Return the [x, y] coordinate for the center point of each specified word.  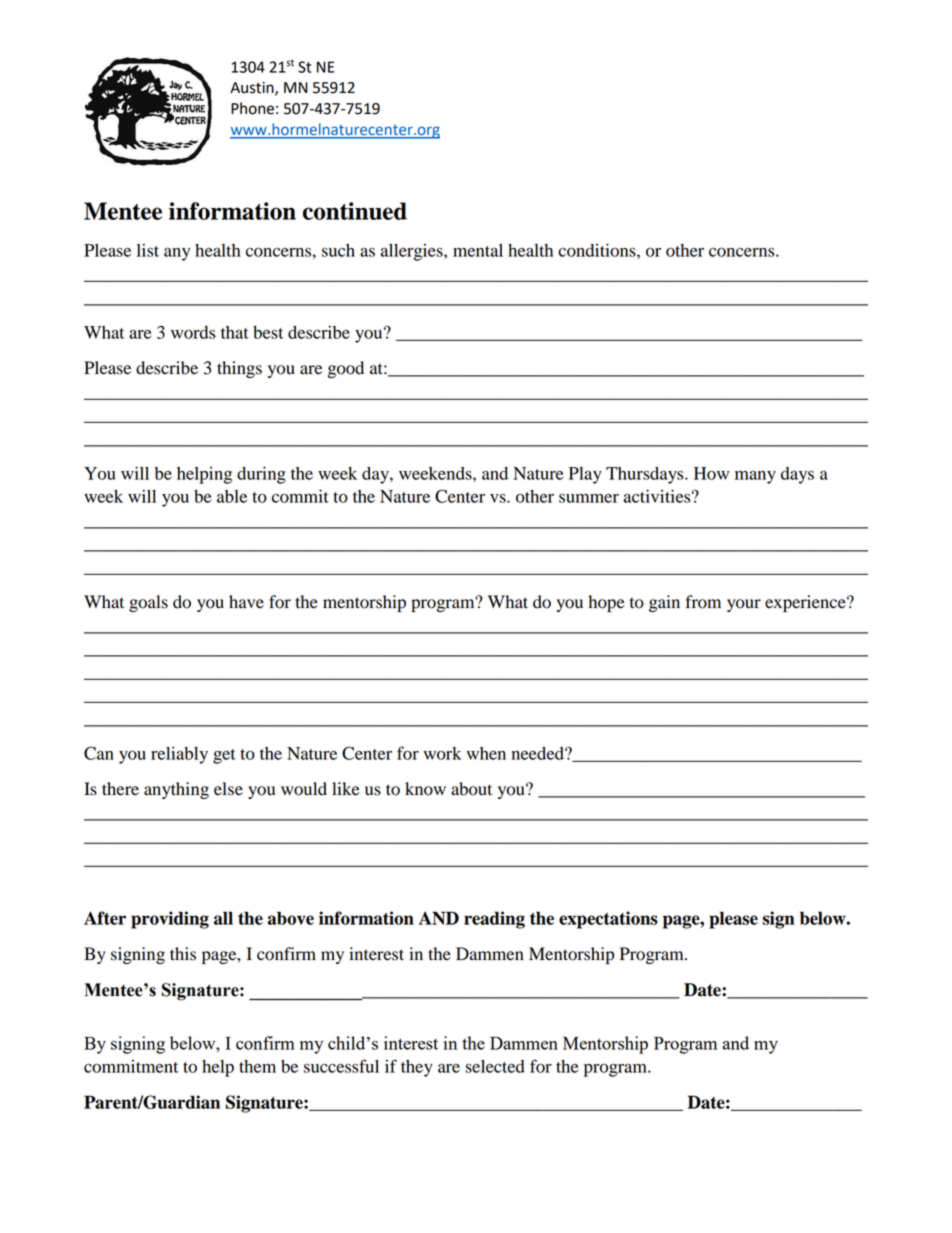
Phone [252, 108]
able [232, 496]
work [442, 753]
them [257, 1066]
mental [478, 250]
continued [355, 211]
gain [664, 603]
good [346, 369]
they [417, 1068]
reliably [179, 755]
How [711, 473]
